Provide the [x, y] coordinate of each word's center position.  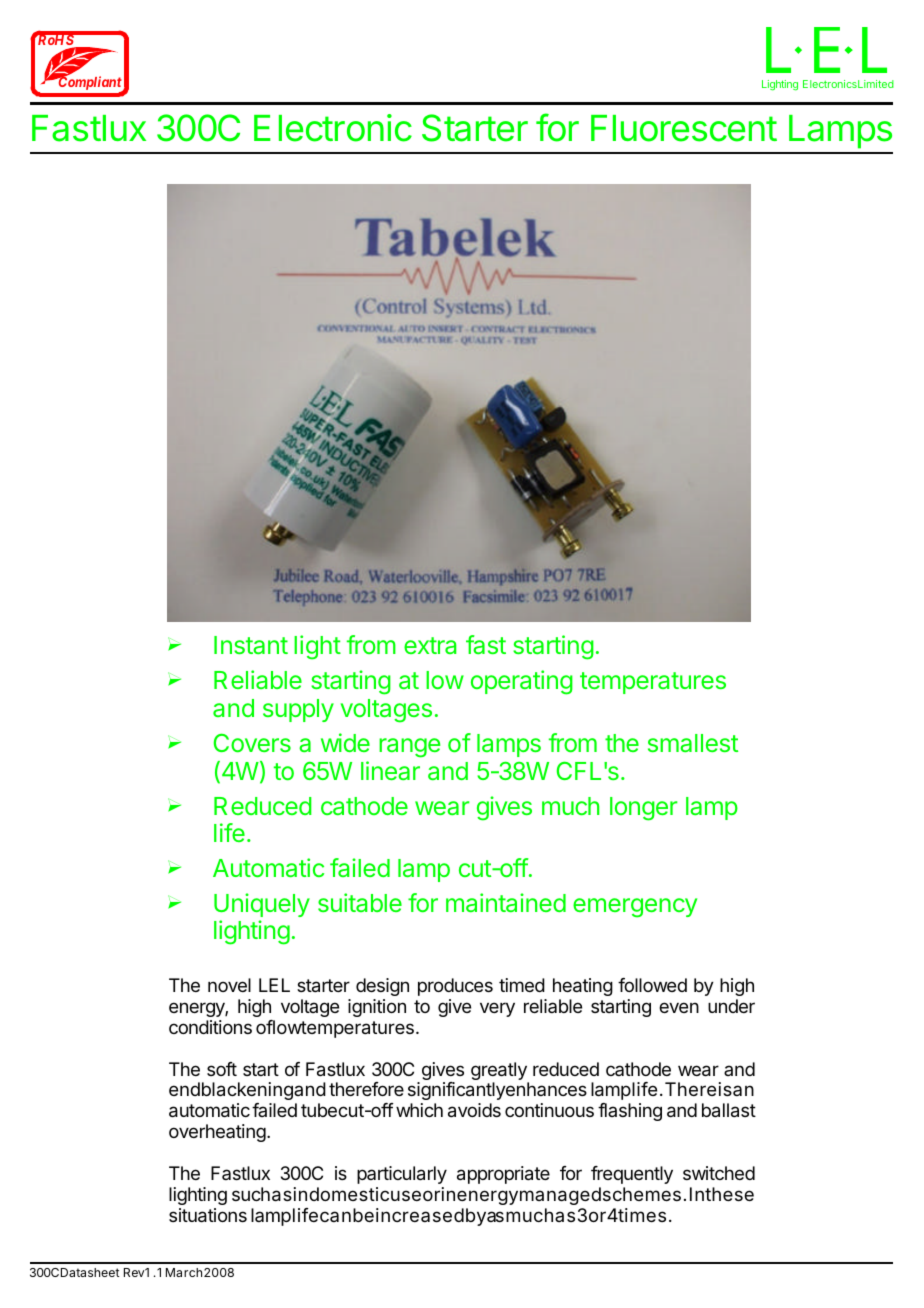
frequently [632, 1175]
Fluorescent [684, 128]
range [409, 748]
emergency [635, 908]
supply [298, 710]
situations [208, 1215]
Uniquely [262, 905]
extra [430, 645]
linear [390, 770]
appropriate [503, 1175]
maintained [506, 902]
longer [644, 809]
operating [522, 682]
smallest [693, 743]
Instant [251, 645]
